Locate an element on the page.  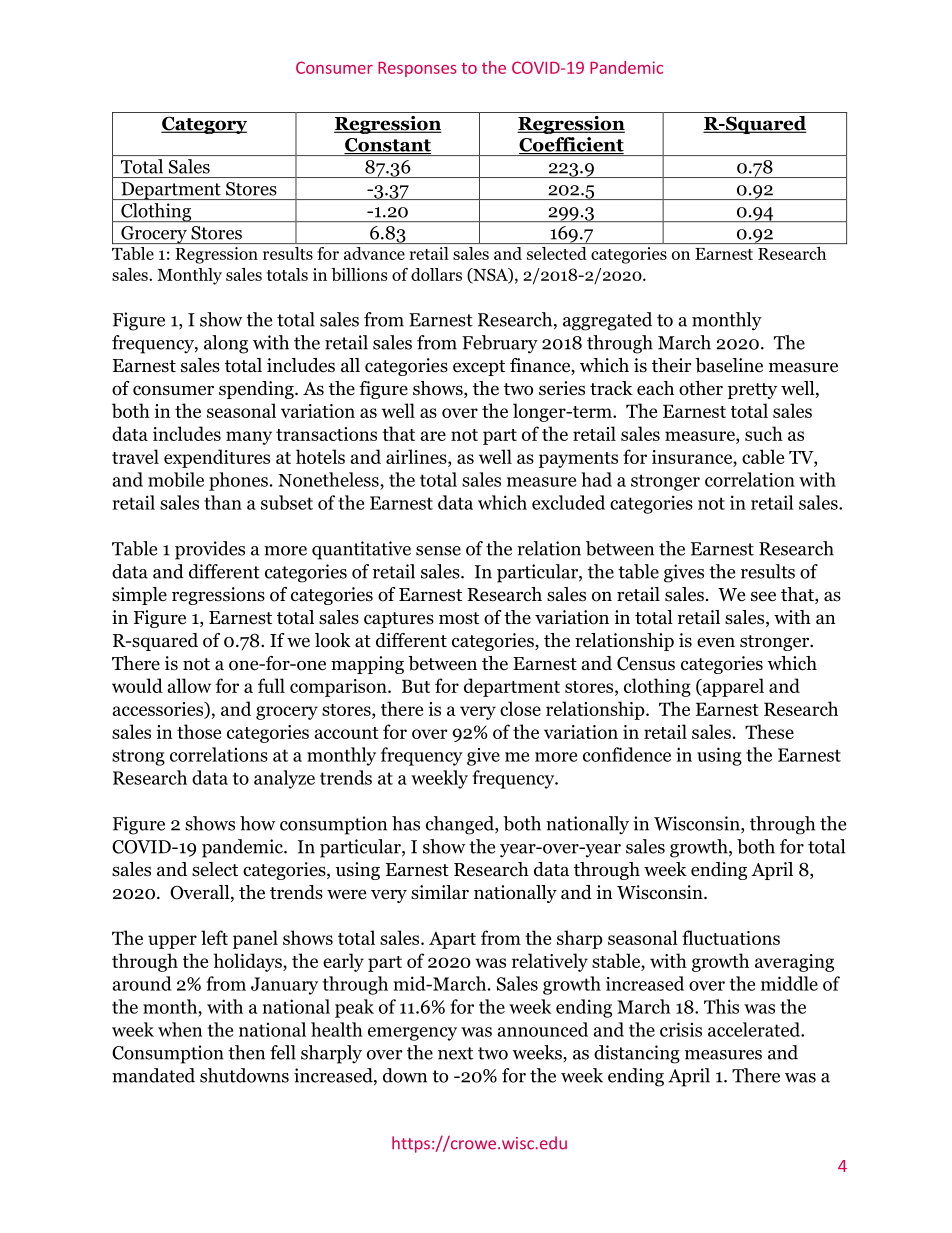
many is located at coordinates (249, 438).
